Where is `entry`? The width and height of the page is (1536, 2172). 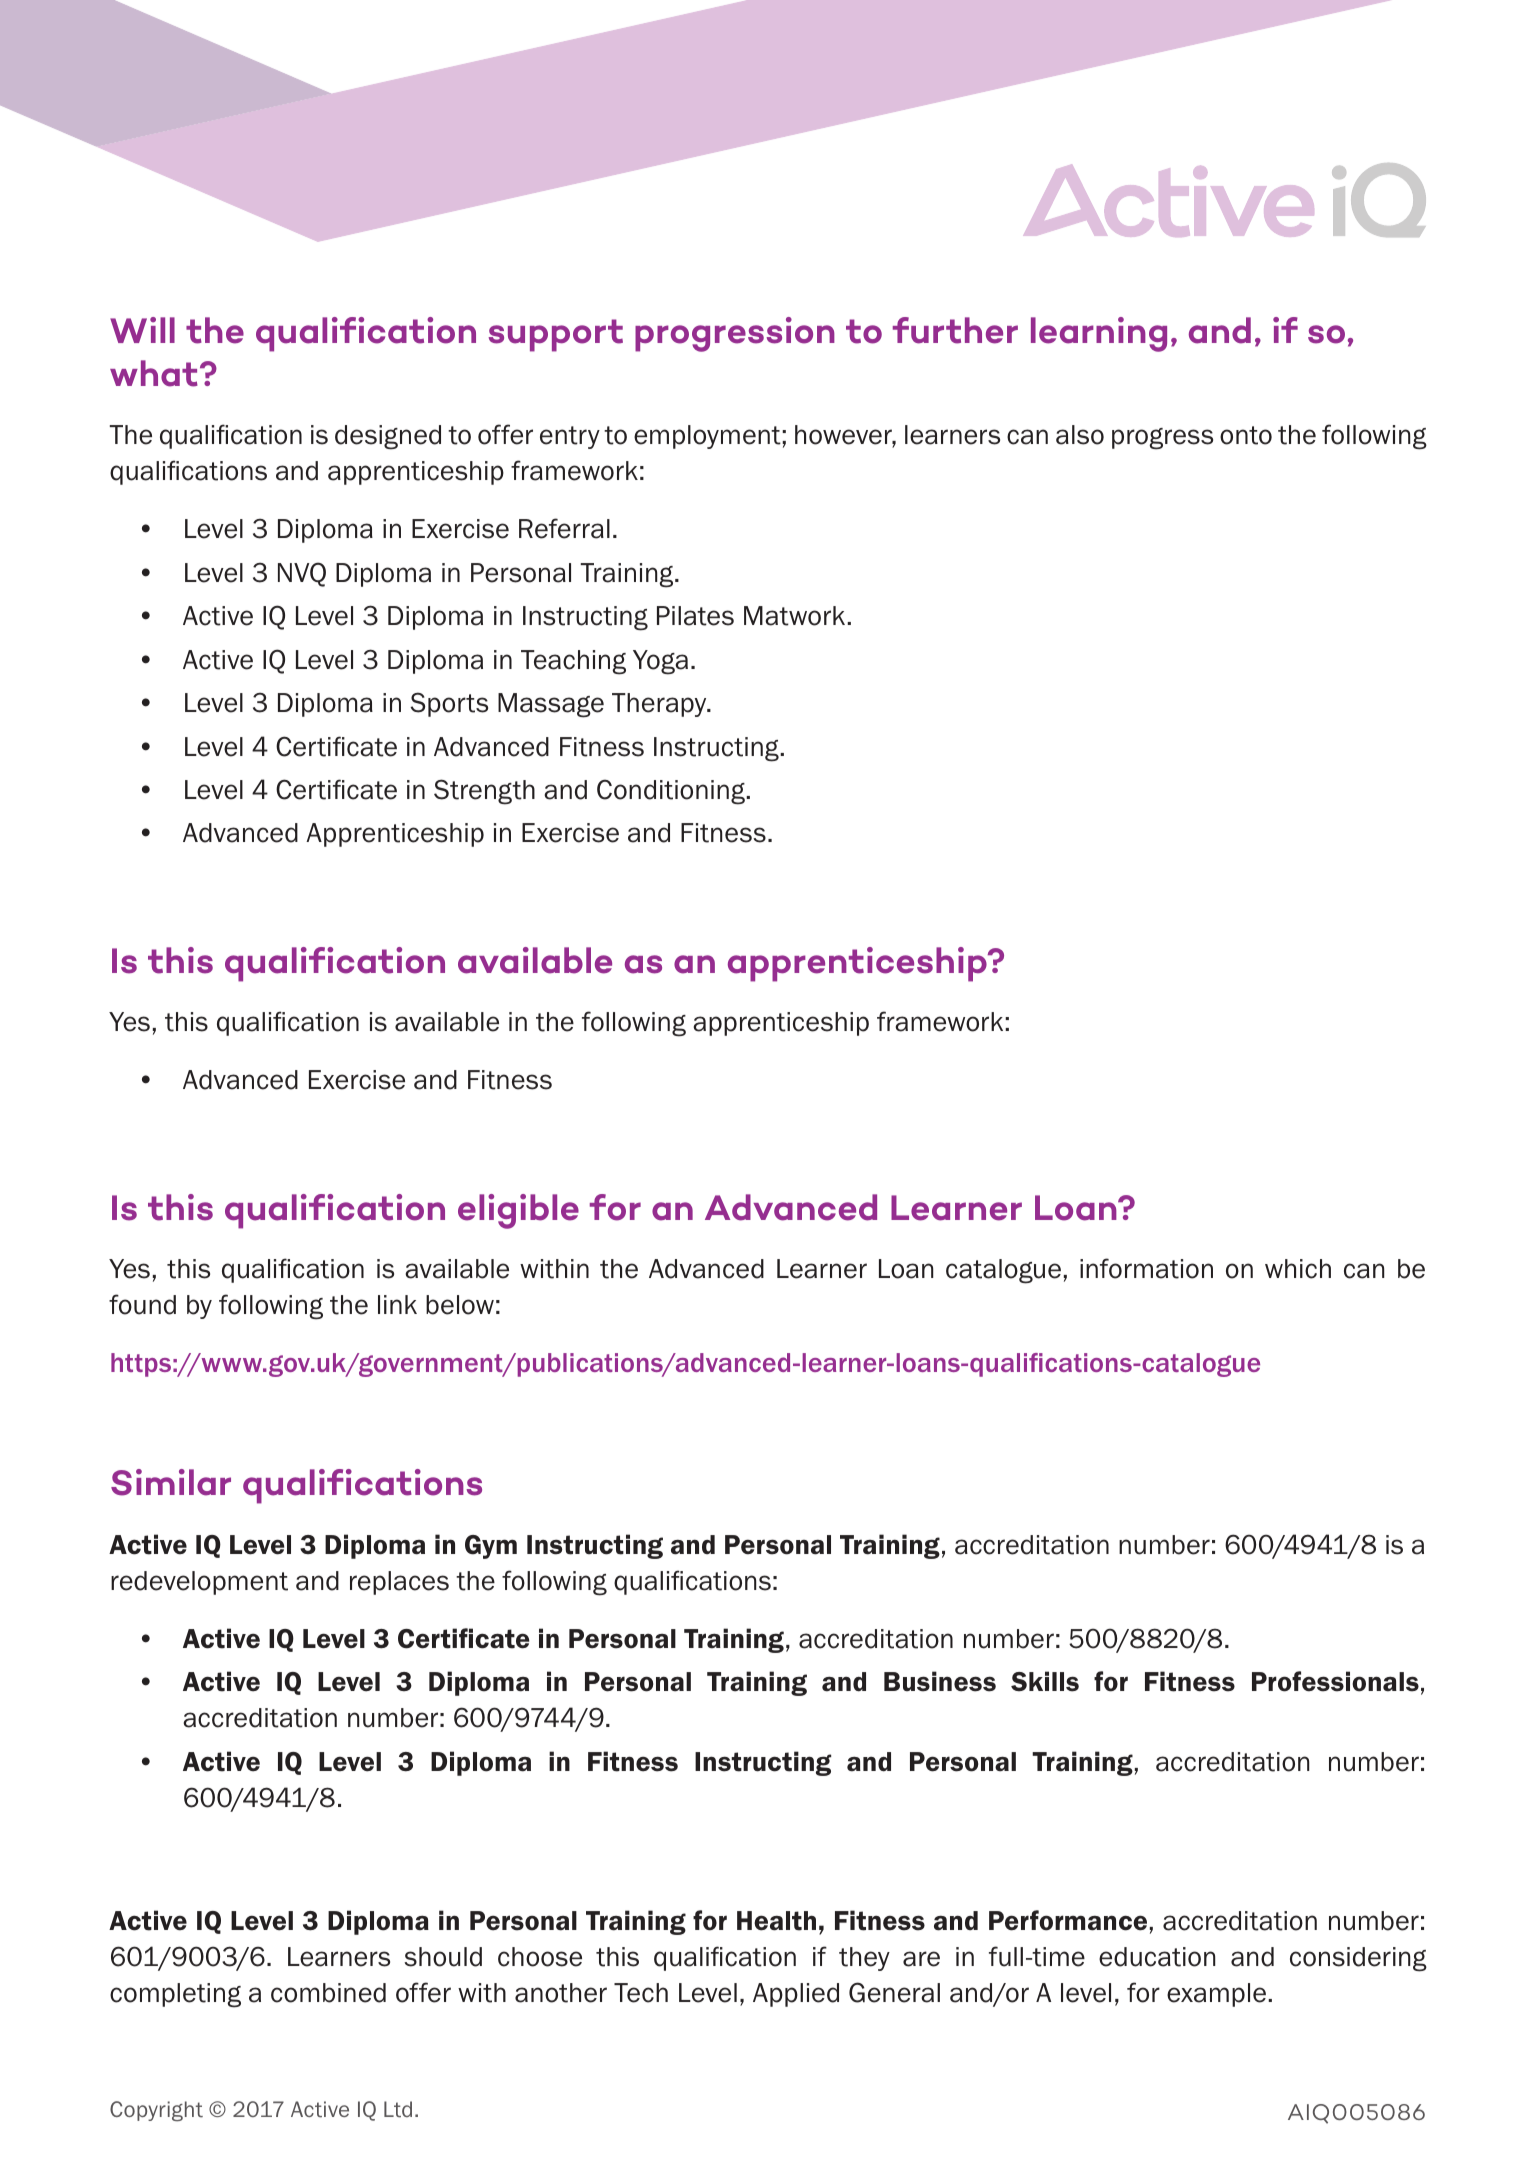 entry is located at coordinates (570, 437).
